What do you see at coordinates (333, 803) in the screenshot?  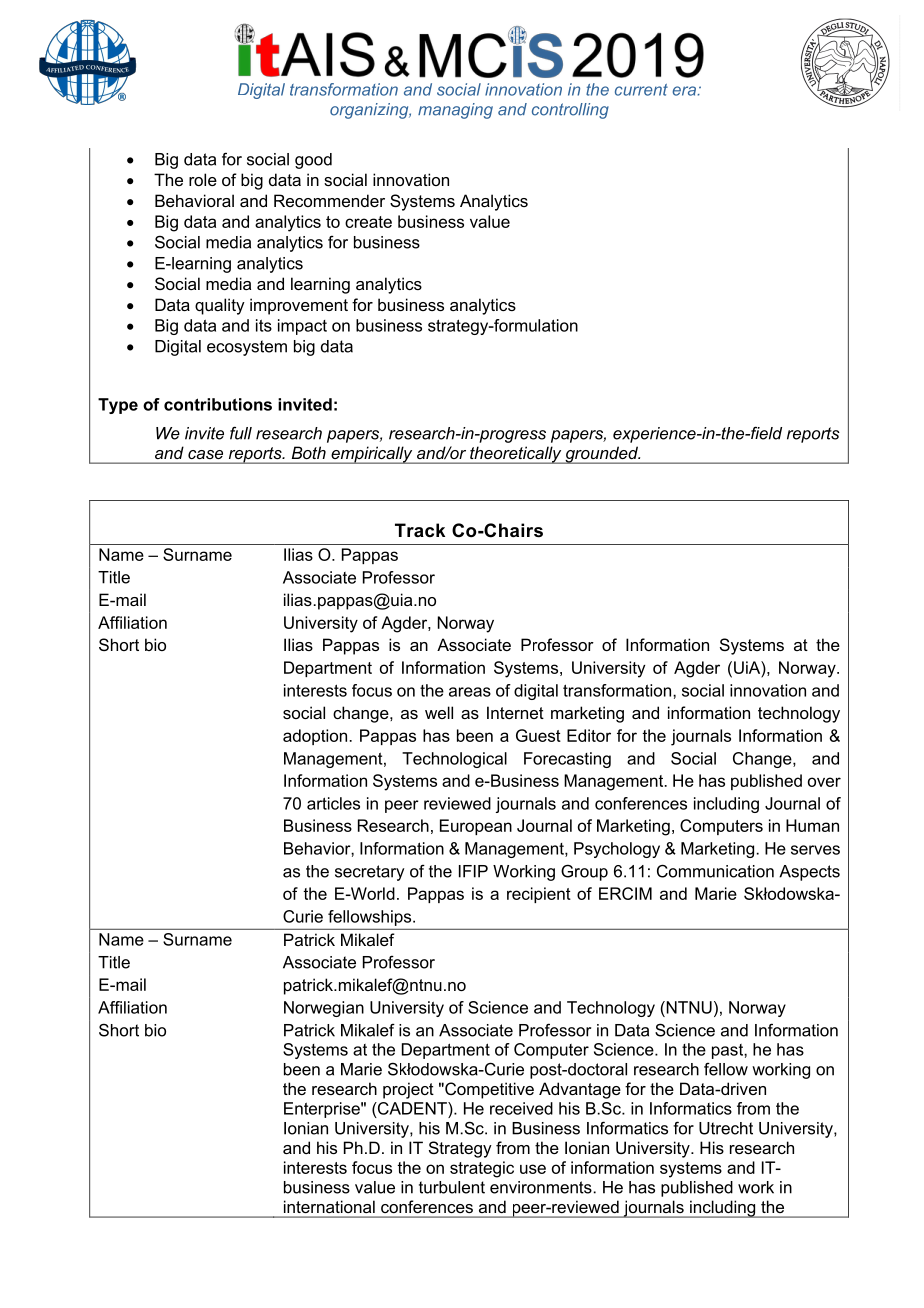 I see `articles` at bounding box center [333, 803].
